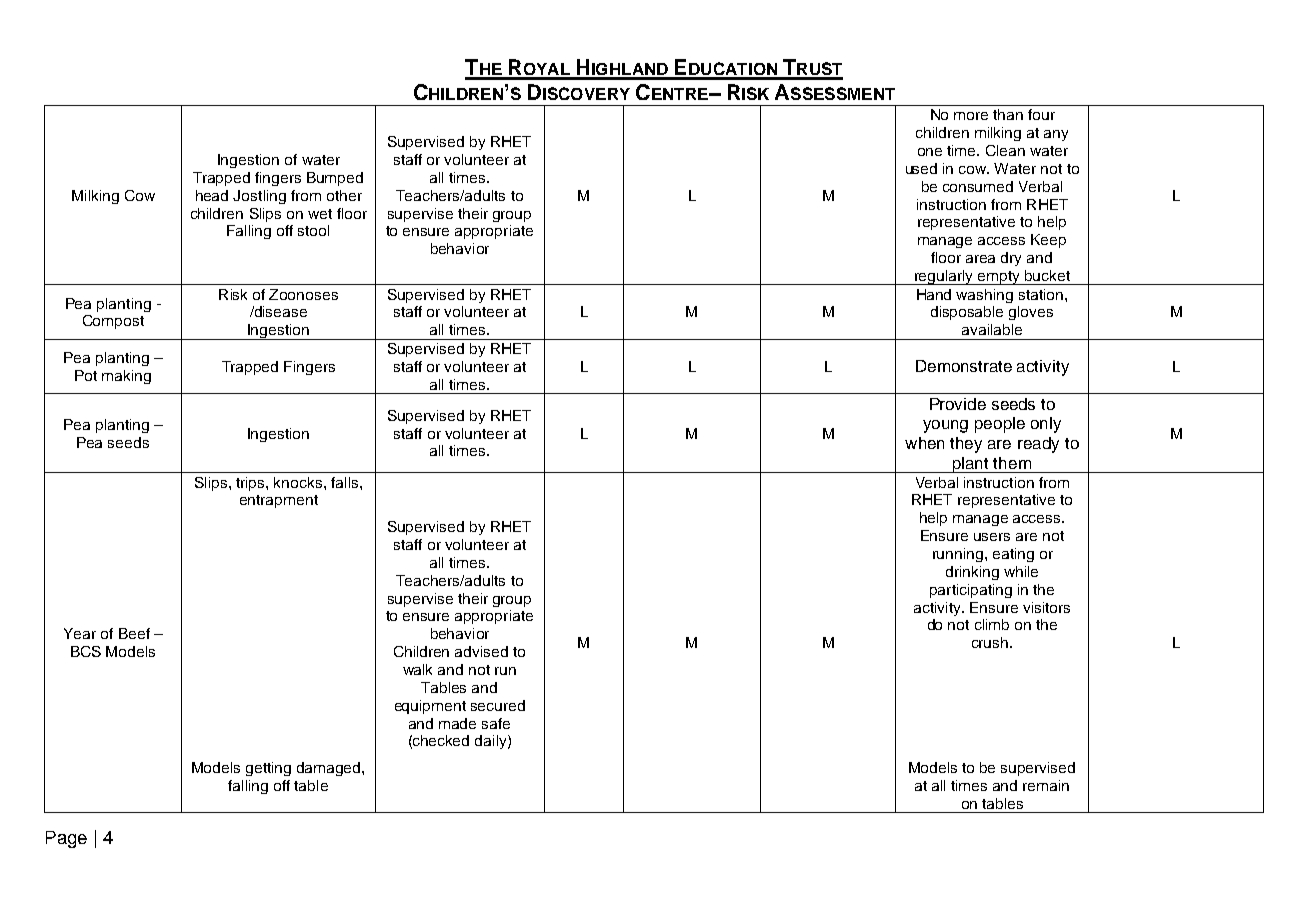 The height and width of the screenshot is (924, 1308). Describe the element at coordinates (335, 179) in the screenshot. I see `Bumped` at that location.
